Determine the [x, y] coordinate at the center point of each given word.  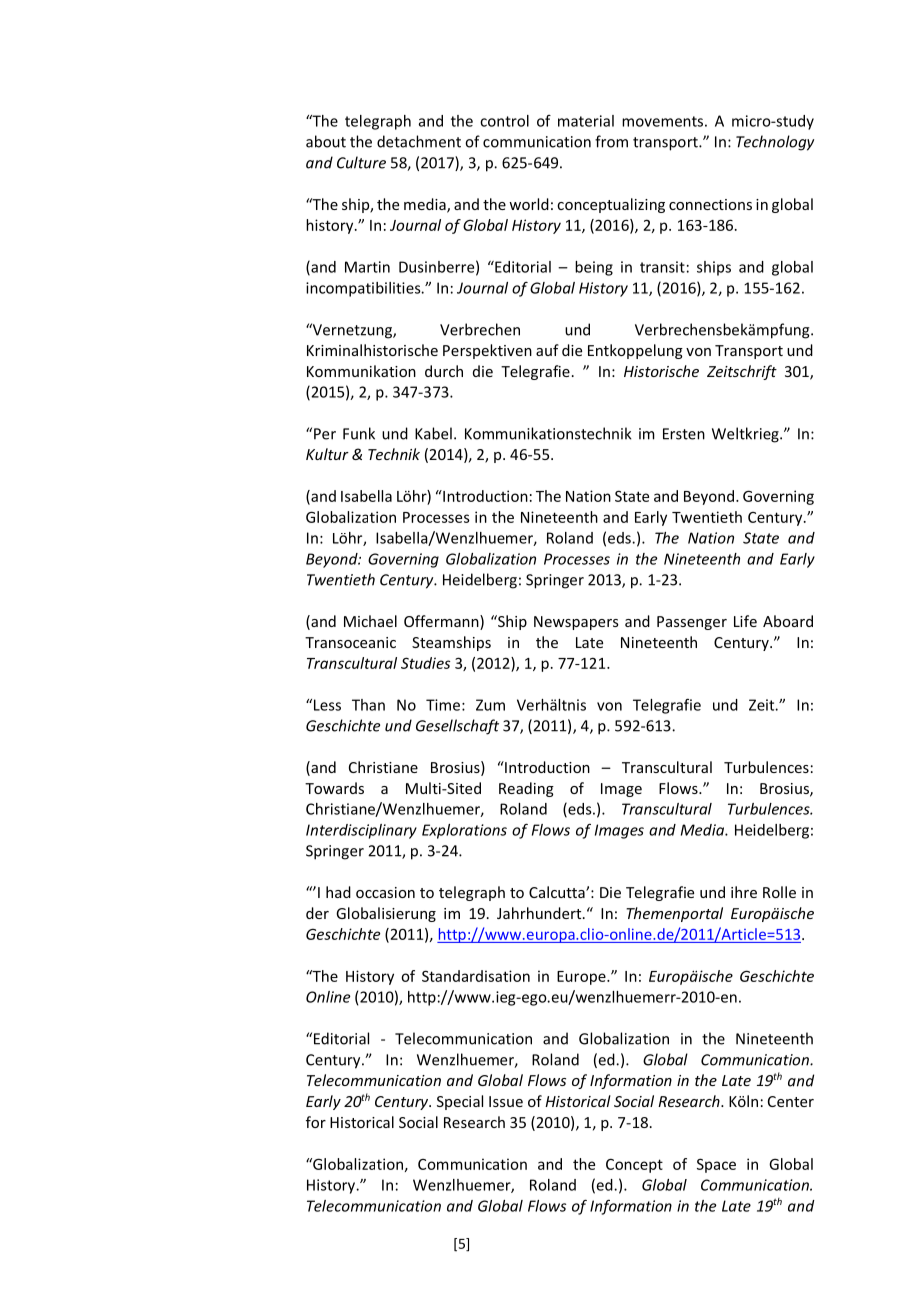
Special [460, 1102]
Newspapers [576, 623]
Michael [370, 621]
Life [745, 621]
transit [662, 267]
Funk [359, 433]
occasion [385, 892]
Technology [775, 143]
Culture [361, 162]
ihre [744, 892]
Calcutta [558, 892]
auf [547, 350]
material [586, 121]
